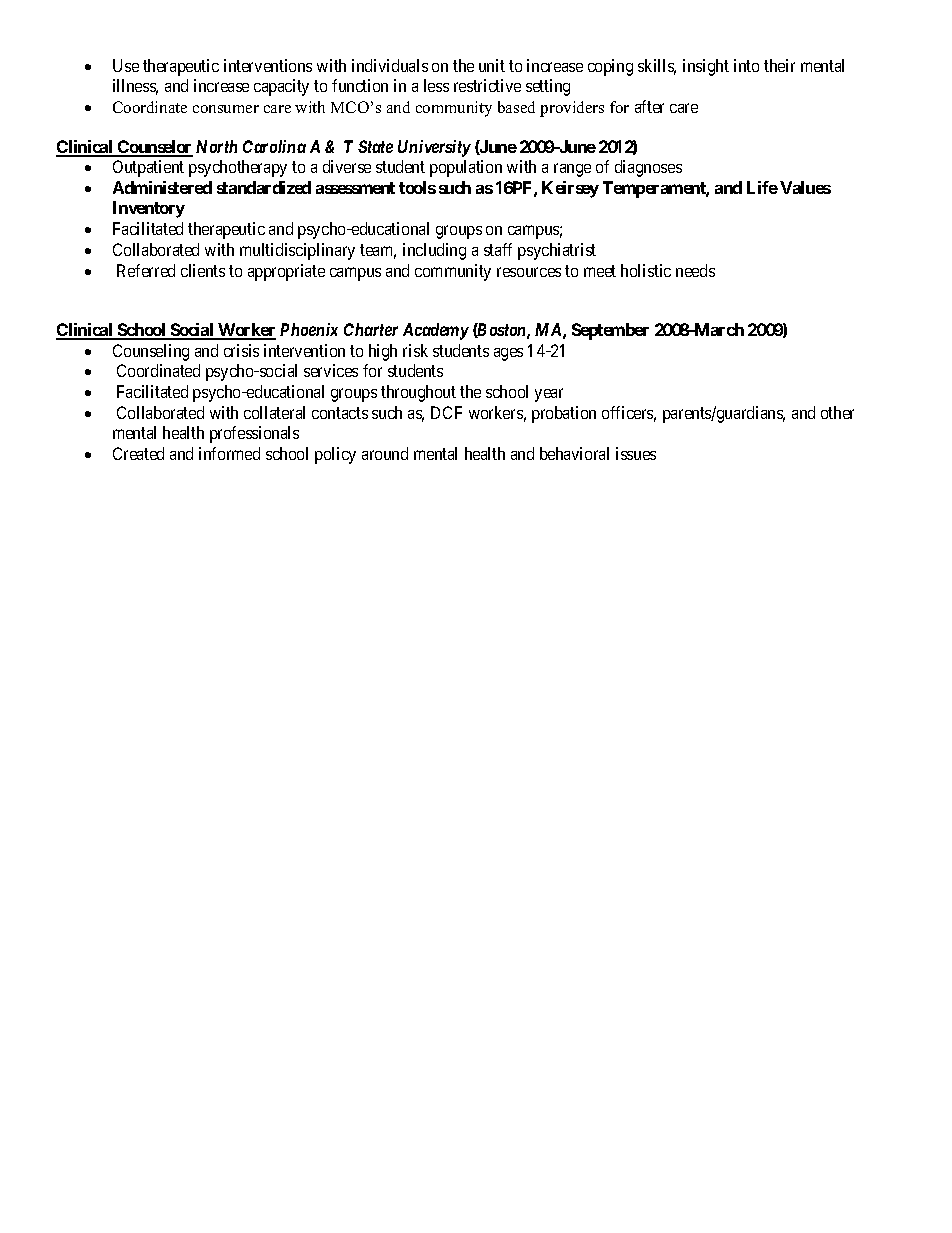 The height and width of the document is (1233, 952). Describe the element at coordinates (762, 187) in the document. I see `Life` at that location.
